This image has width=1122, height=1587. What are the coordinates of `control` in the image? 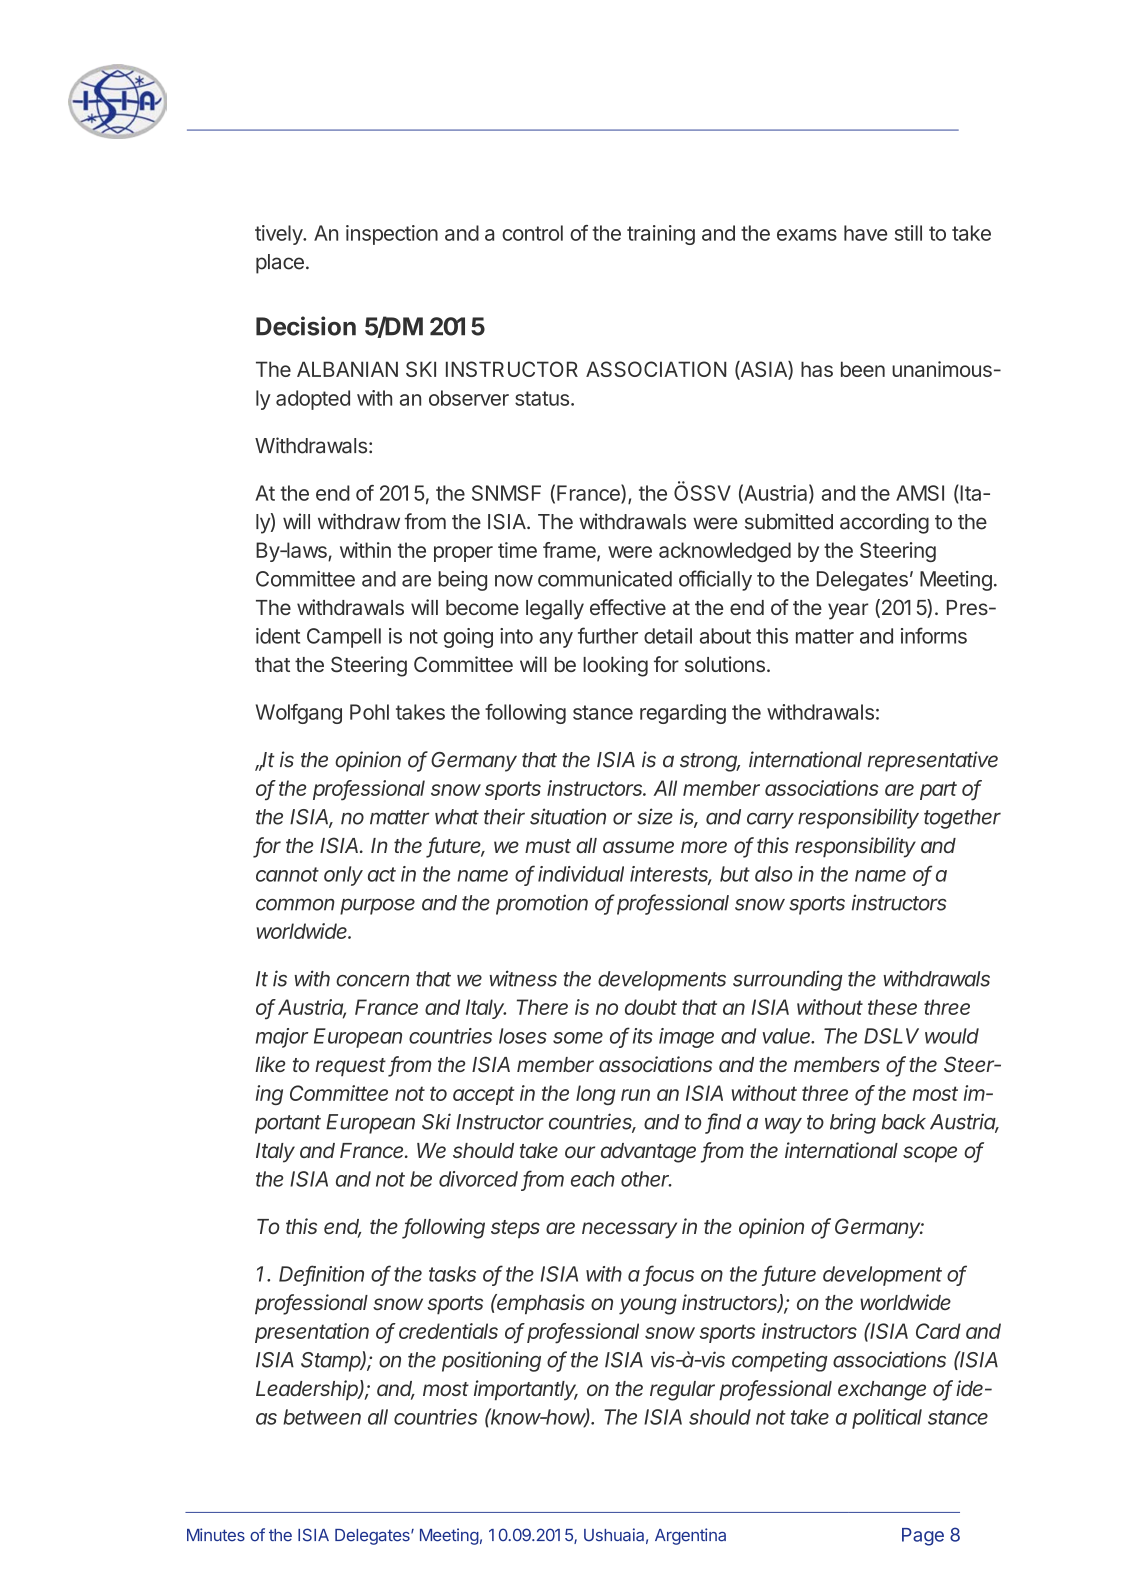 It's located at (532, 233).
